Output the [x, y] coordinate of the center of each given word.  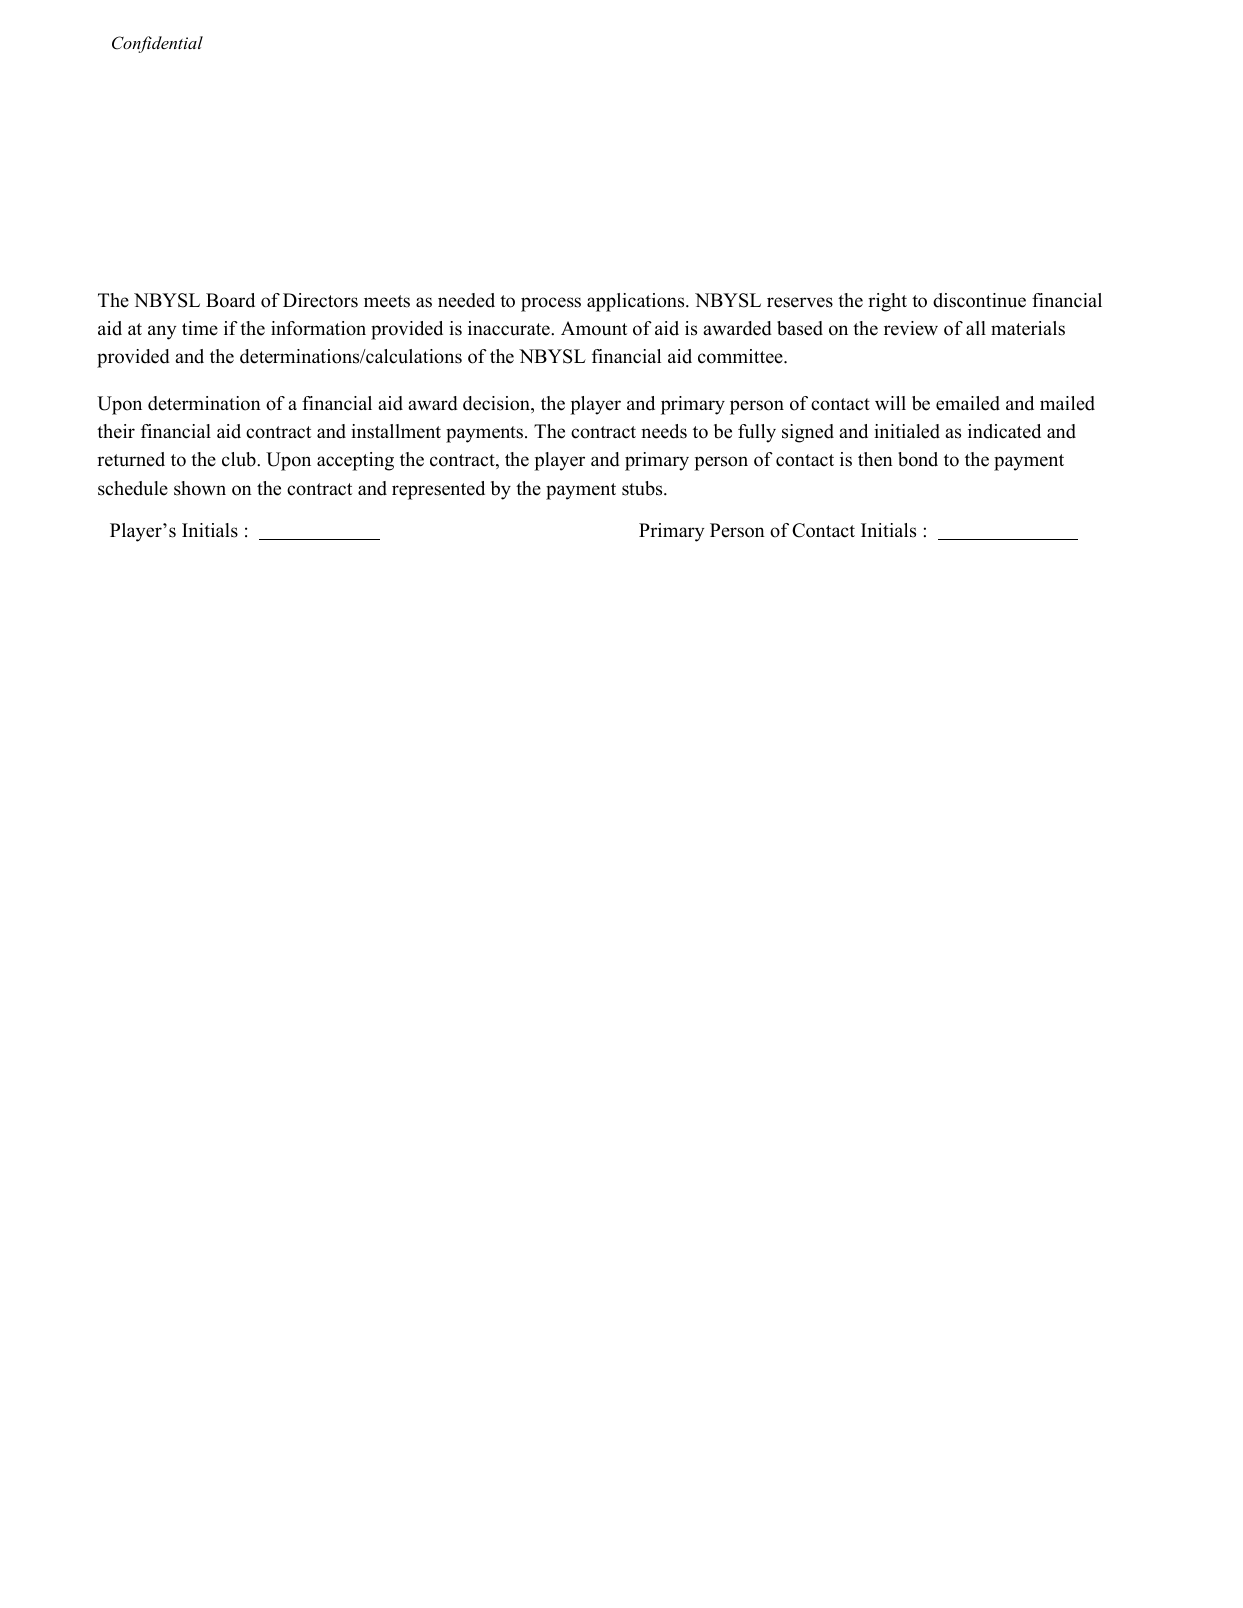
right [887, 302]
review [911, 328]
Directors [320, 300]
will [890, 403]
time [200, 328]
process [551, 304]
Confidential [157, 44]
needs [664, 431]
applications [637, 302]
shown [200, 488]
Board [230, 300]
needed [466, 300]
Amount [594, 328]
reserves [800, 302]
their [116, 431]
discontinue [979, 300]
